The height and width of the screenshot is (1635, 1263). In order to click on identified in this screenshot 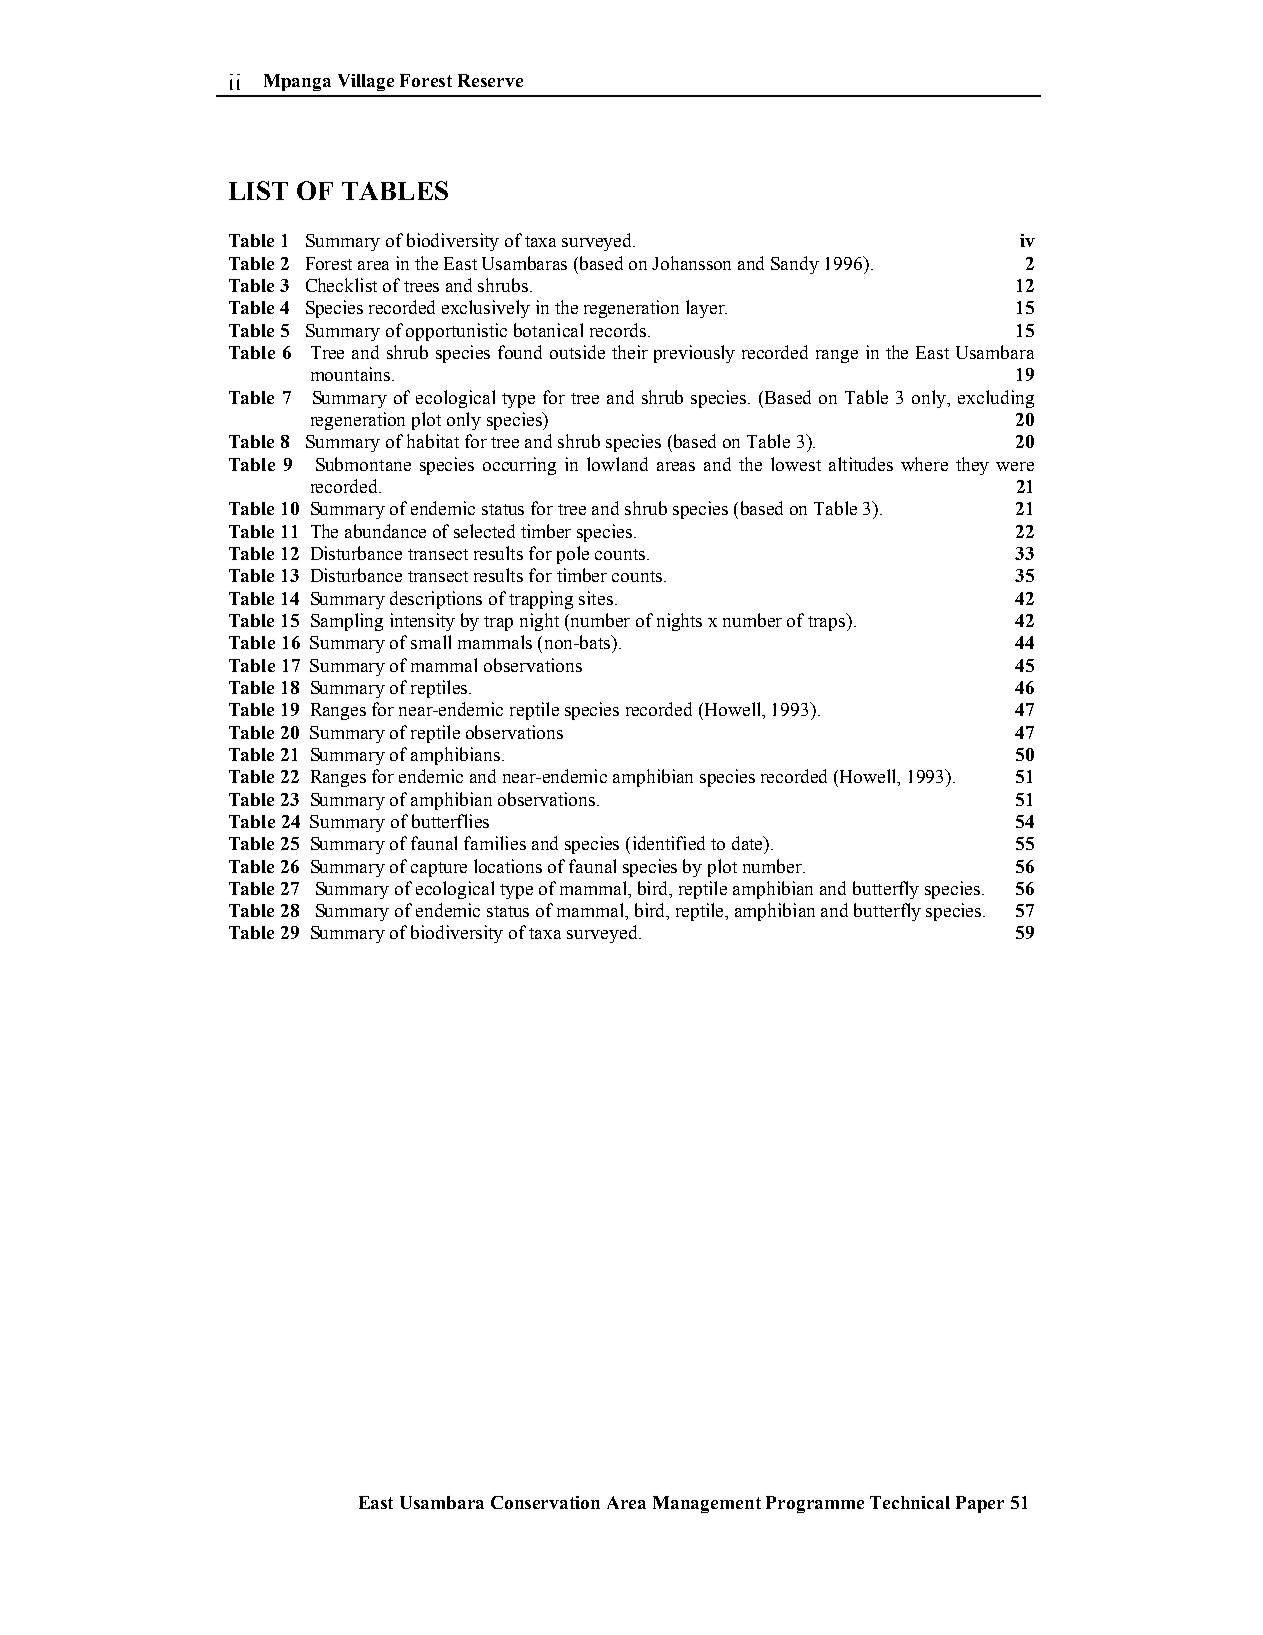, I will do `click(669, 843)`.
